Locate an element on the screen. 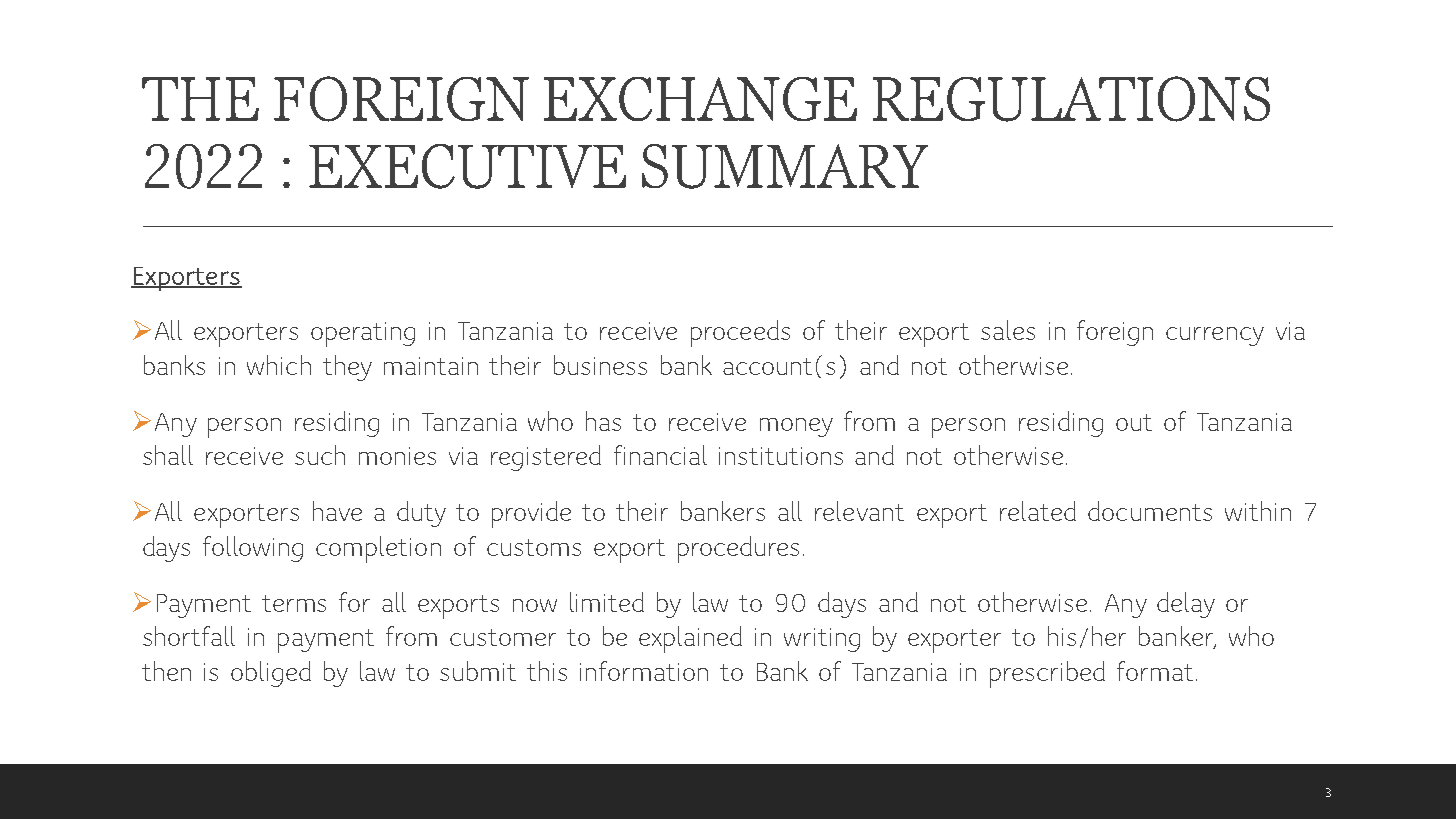 Image resolution: width=1456 pixels, height=819 pixels. prescribed is located at coordinates (1047, 674).
